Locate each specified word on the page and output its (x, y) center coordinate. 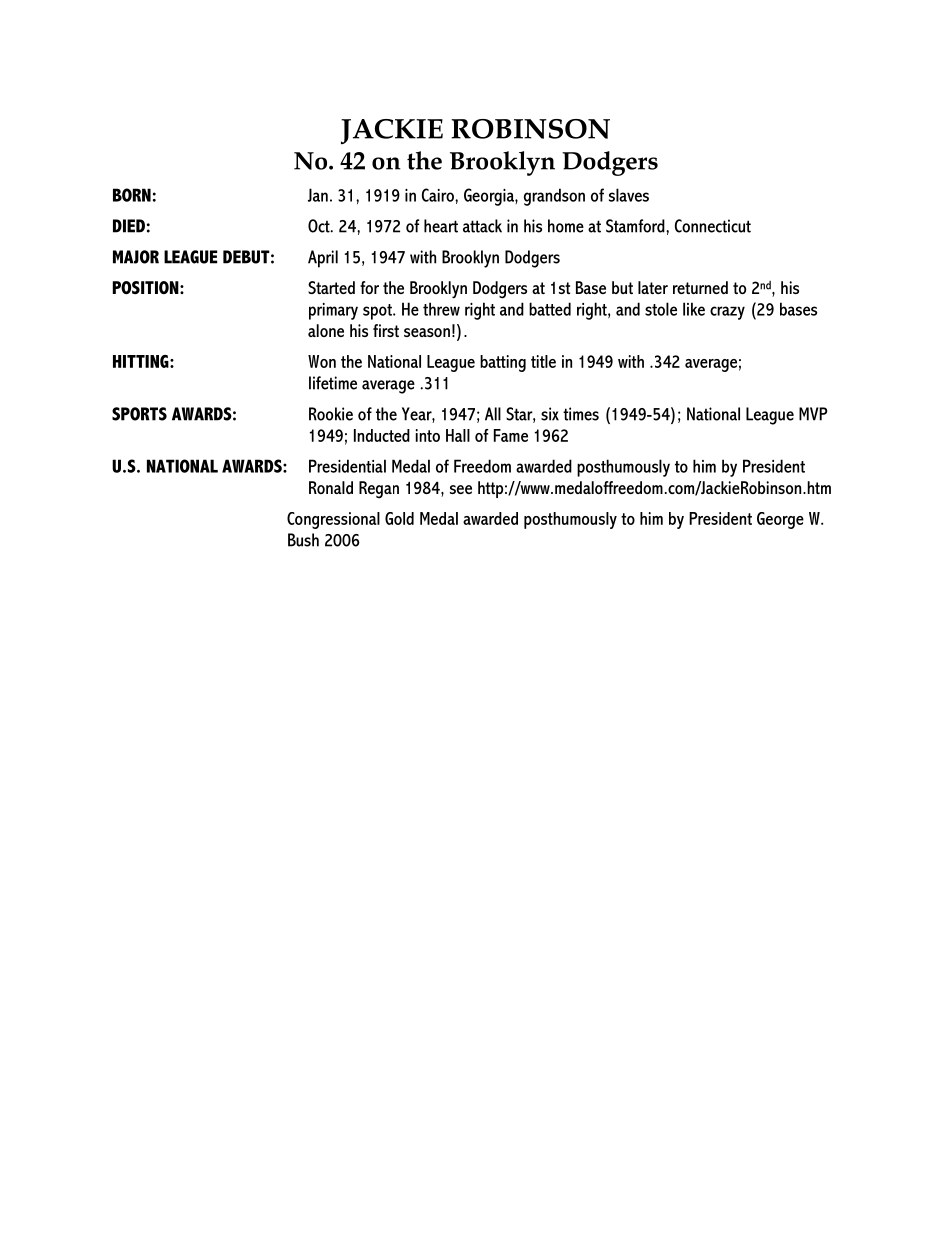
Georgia (490, 197)
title (543, 361)
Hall (458, 435)
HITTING (142, 361)
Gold (399, 518)
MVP (813, 414)
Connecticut (713, 226)
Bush (303, 540)
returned (700, 287)
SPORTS (139, 414)
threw (441, 309)
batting (503, 363)
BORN (132, 195)
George (780, 520)
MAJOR (136, 257)
